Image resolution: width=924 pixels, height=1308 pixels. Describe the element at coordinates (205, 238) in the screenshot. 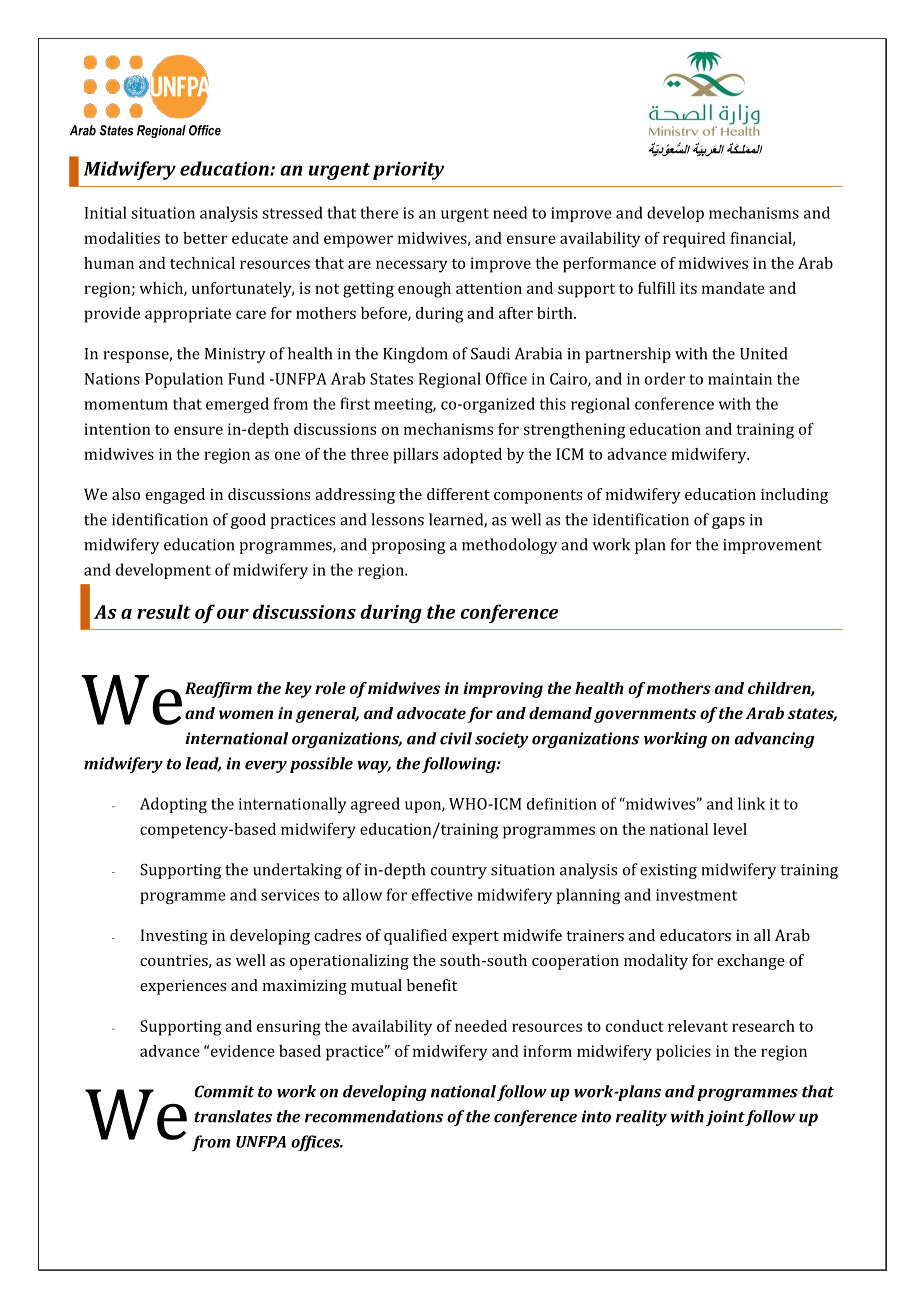

I see `better` at that location.
